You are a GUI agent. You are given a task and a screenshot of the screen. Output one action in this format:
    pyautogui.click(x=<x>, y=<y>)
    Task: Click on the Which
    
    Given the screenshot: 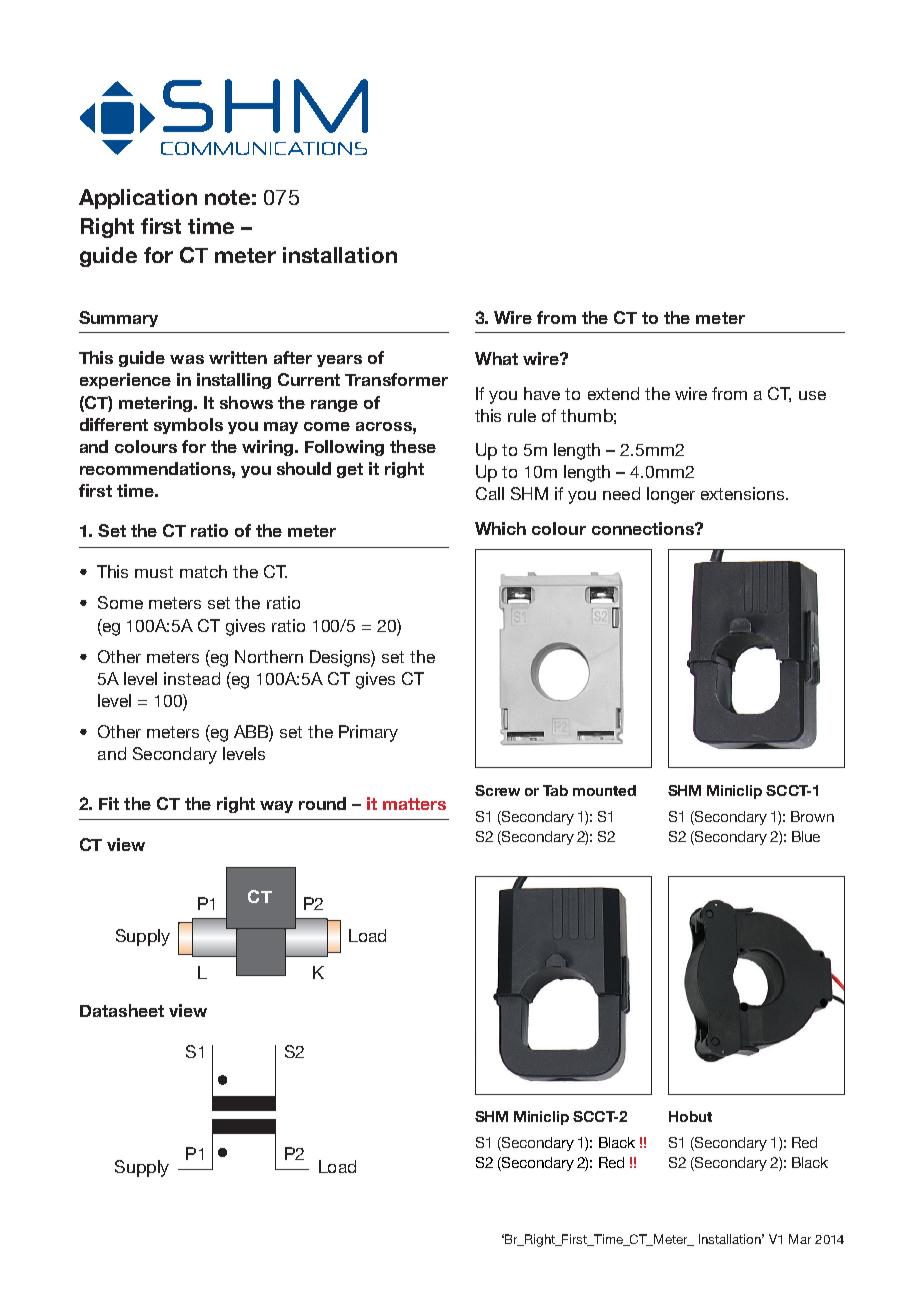 What is the action you would take?
    pyautogui.click(x=500, y=528)
